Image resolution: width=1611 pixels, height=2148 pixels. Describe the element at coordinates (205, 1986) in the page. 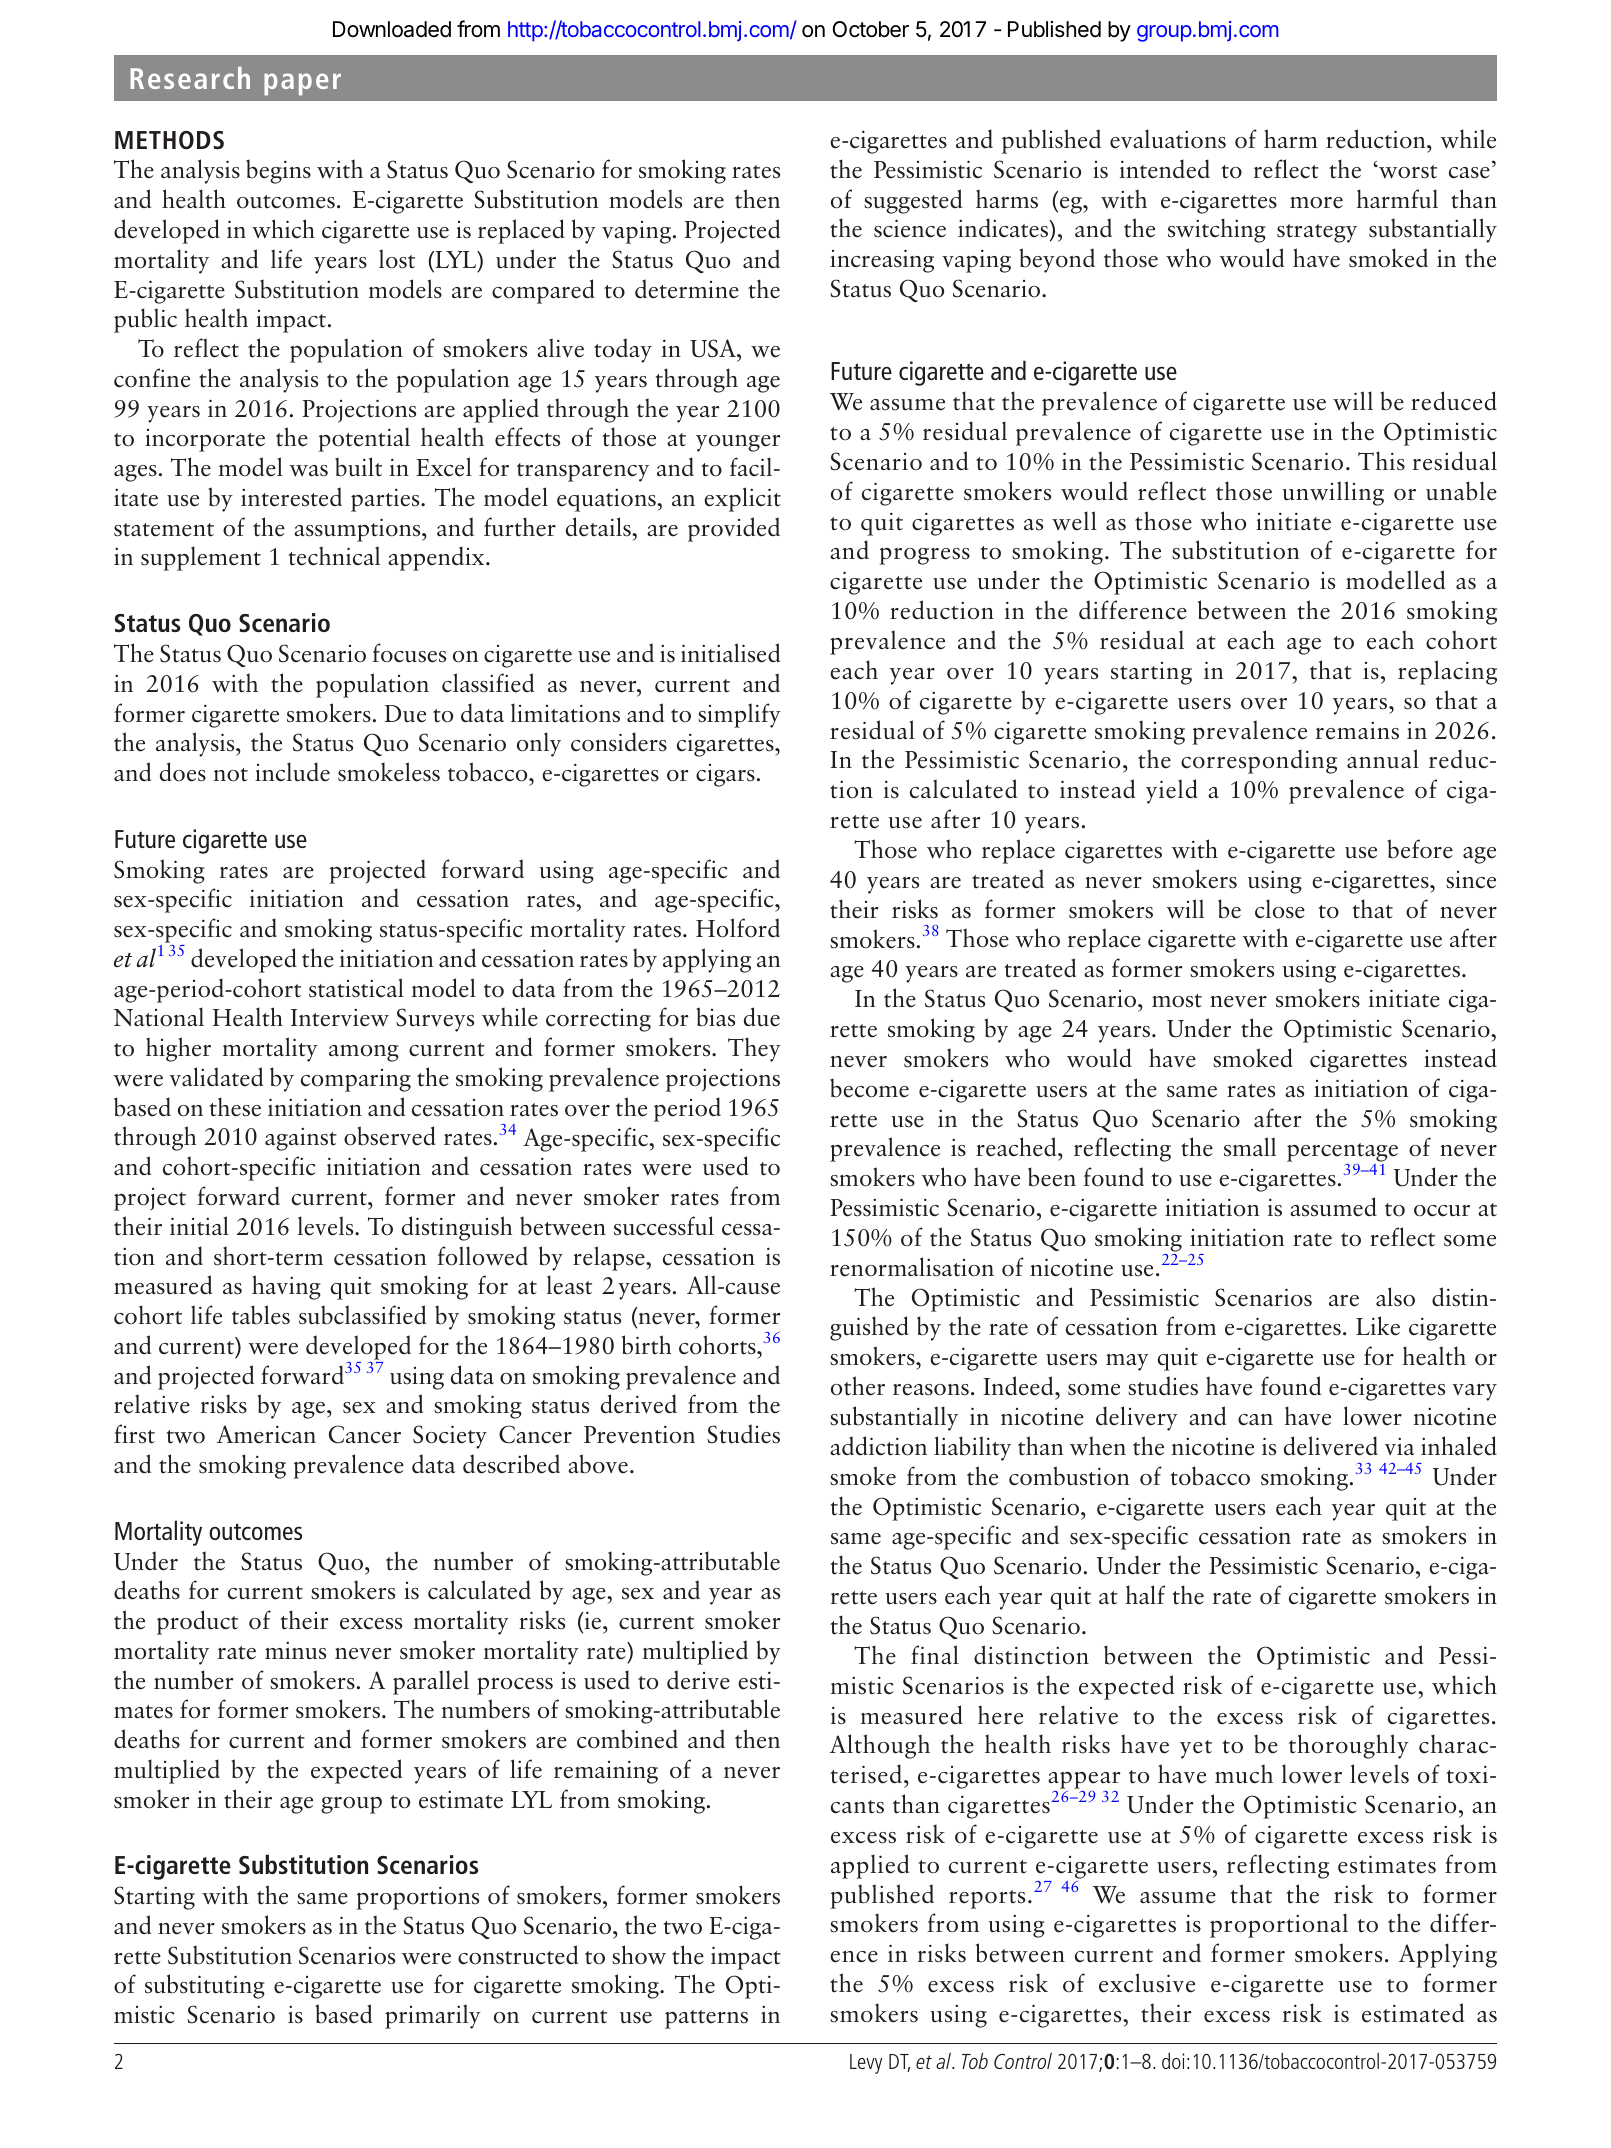

I see `substituting` at that location.
